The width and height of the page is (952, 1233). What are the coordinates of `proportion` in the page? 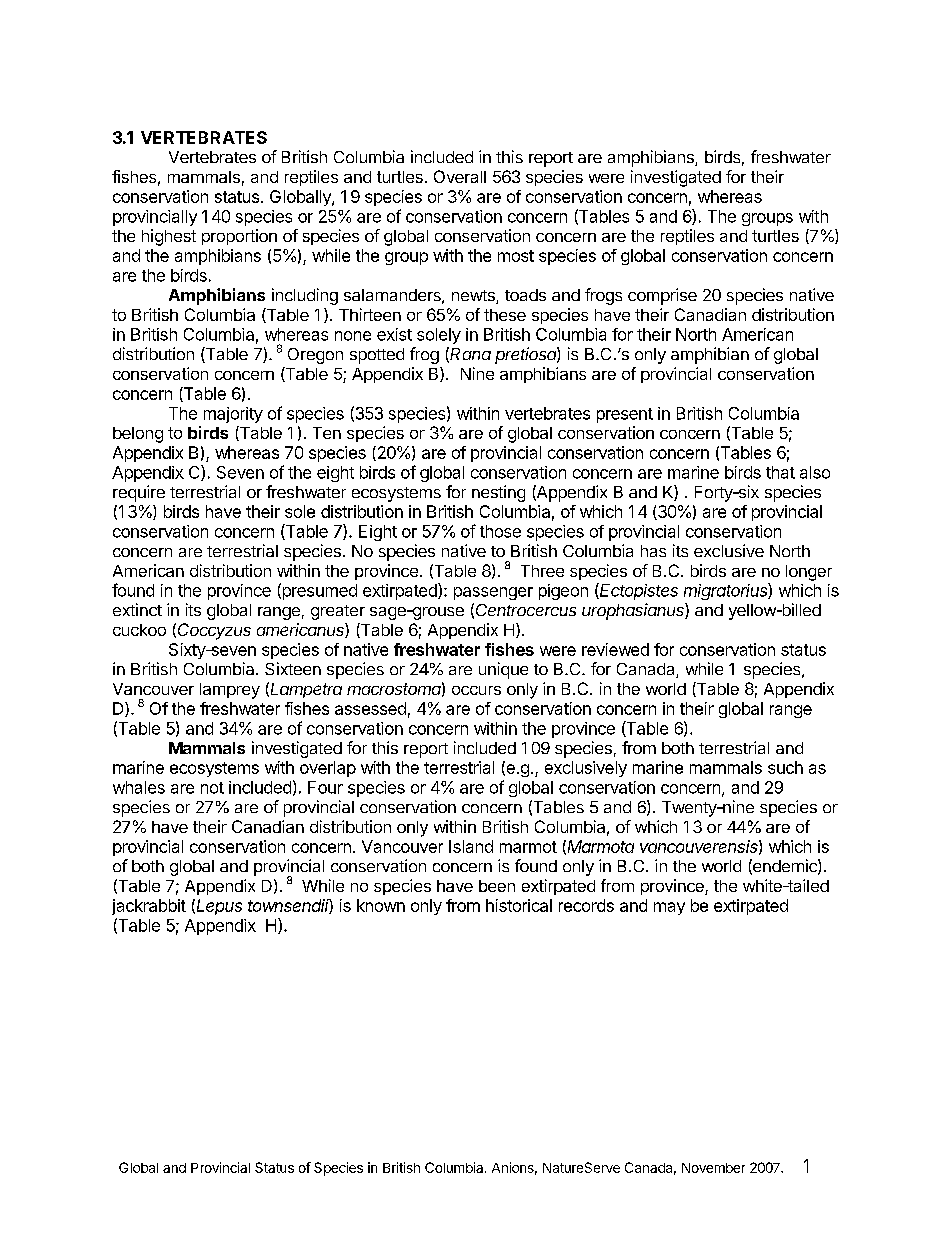 It's located at (239, 237).
